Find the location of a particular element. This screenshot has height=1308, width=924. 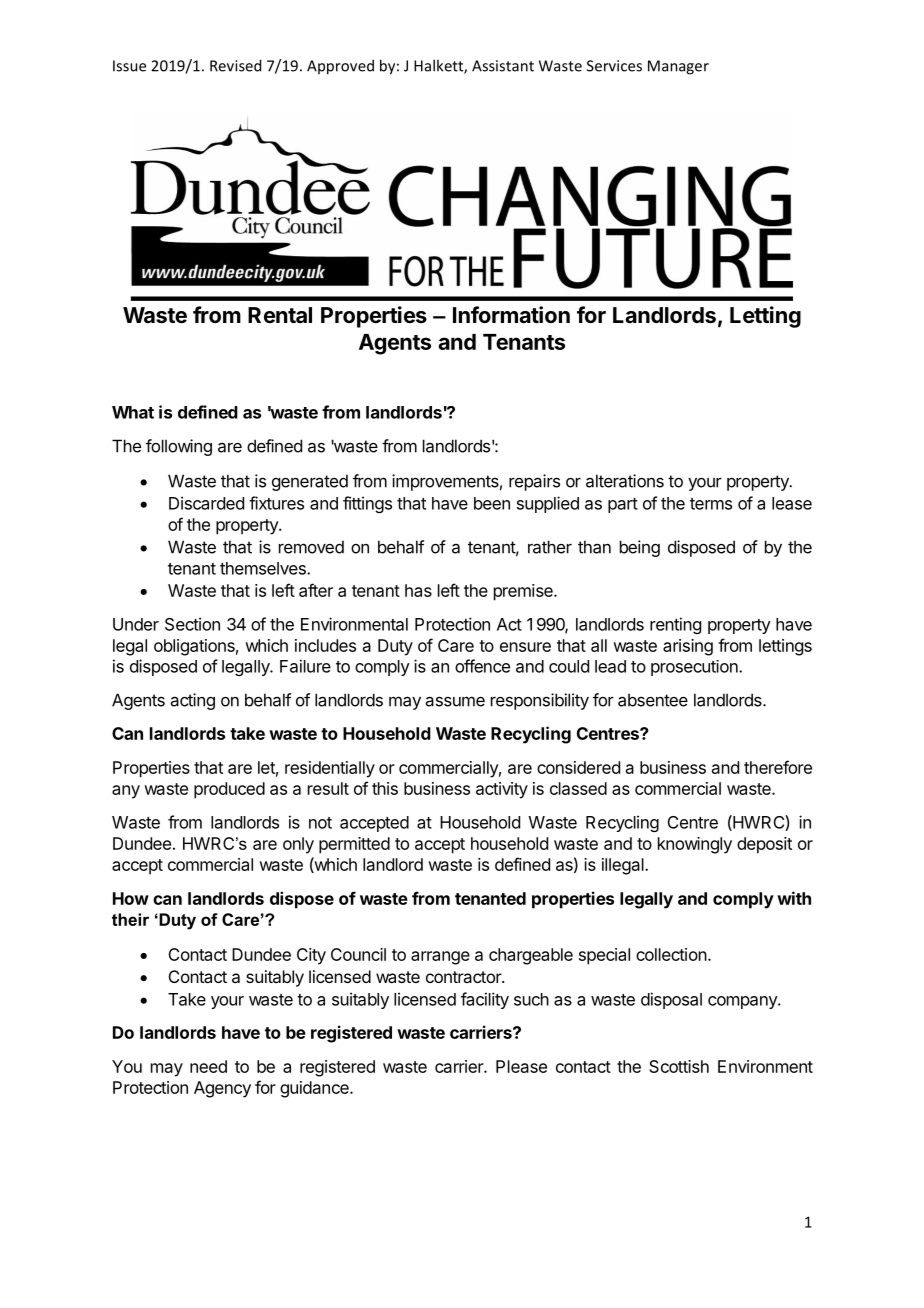

therefore is located at coordinates (778, 767).
